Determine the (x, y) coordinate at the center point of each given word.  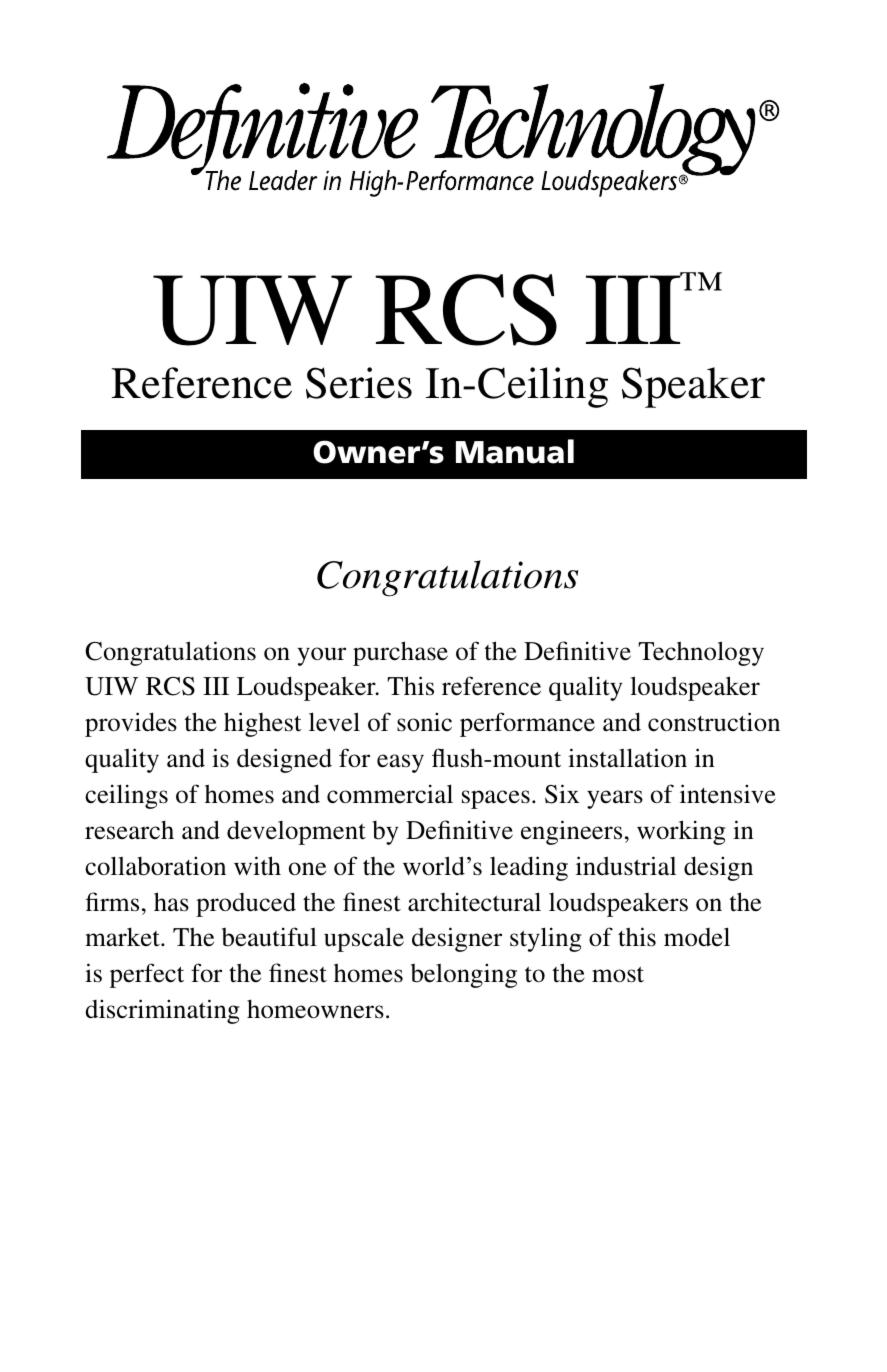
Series (359, 383)
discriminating (162, 1011)
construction (714, 722)
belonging (464, 975)
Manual (515, 451)
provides (131, 724)
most (618, 974)
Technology (701, 653)
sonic (424, 722)
